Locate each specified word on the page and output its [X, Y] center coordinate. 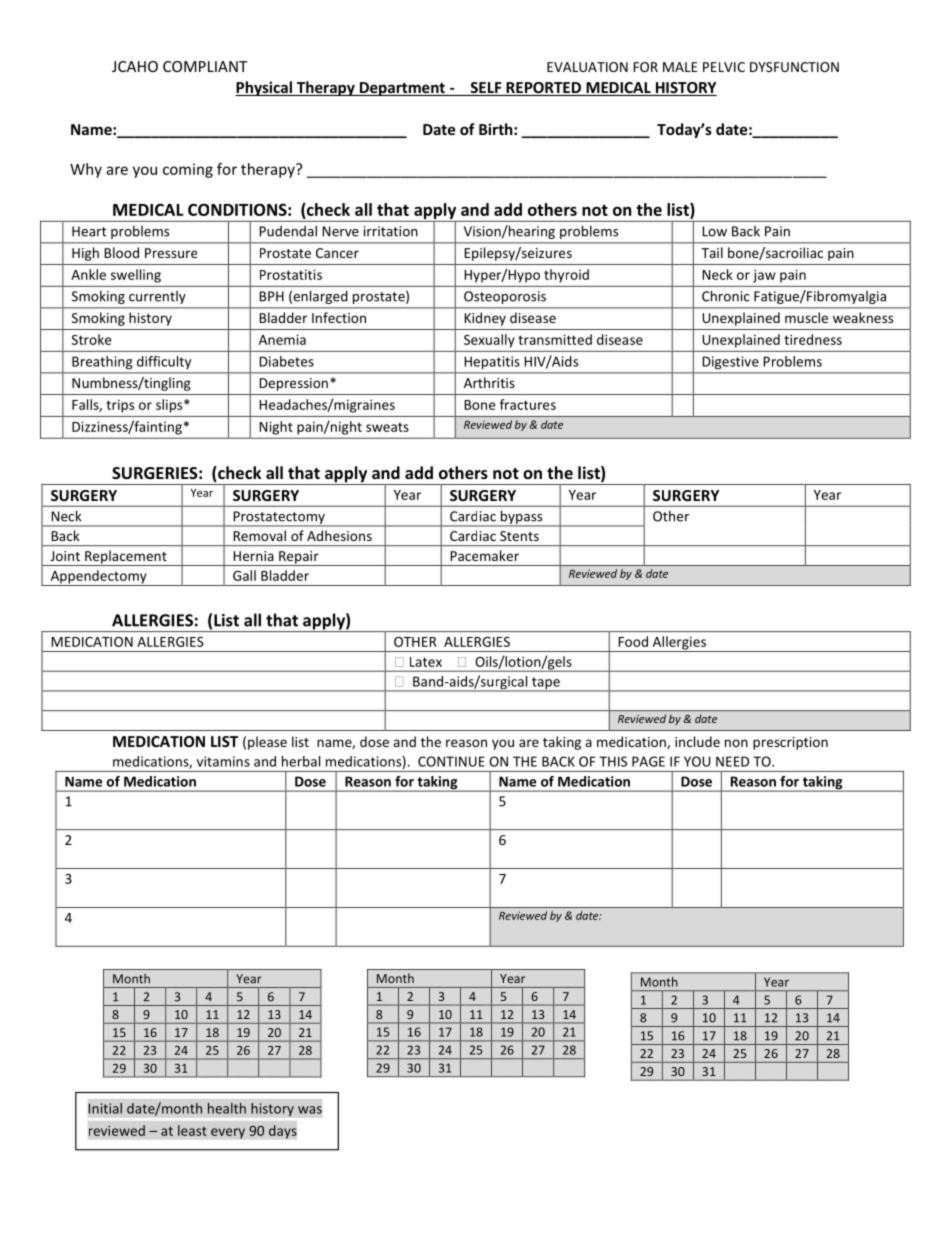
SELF [486, 89]
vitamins [223, 761]
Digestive [731, 362]
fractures [528, 404]
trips [120, 406]
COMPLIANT [205, 66]
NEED [732, 761]
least [192, 1130]
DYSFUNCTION [794, 67]
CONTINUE [451, 761]
